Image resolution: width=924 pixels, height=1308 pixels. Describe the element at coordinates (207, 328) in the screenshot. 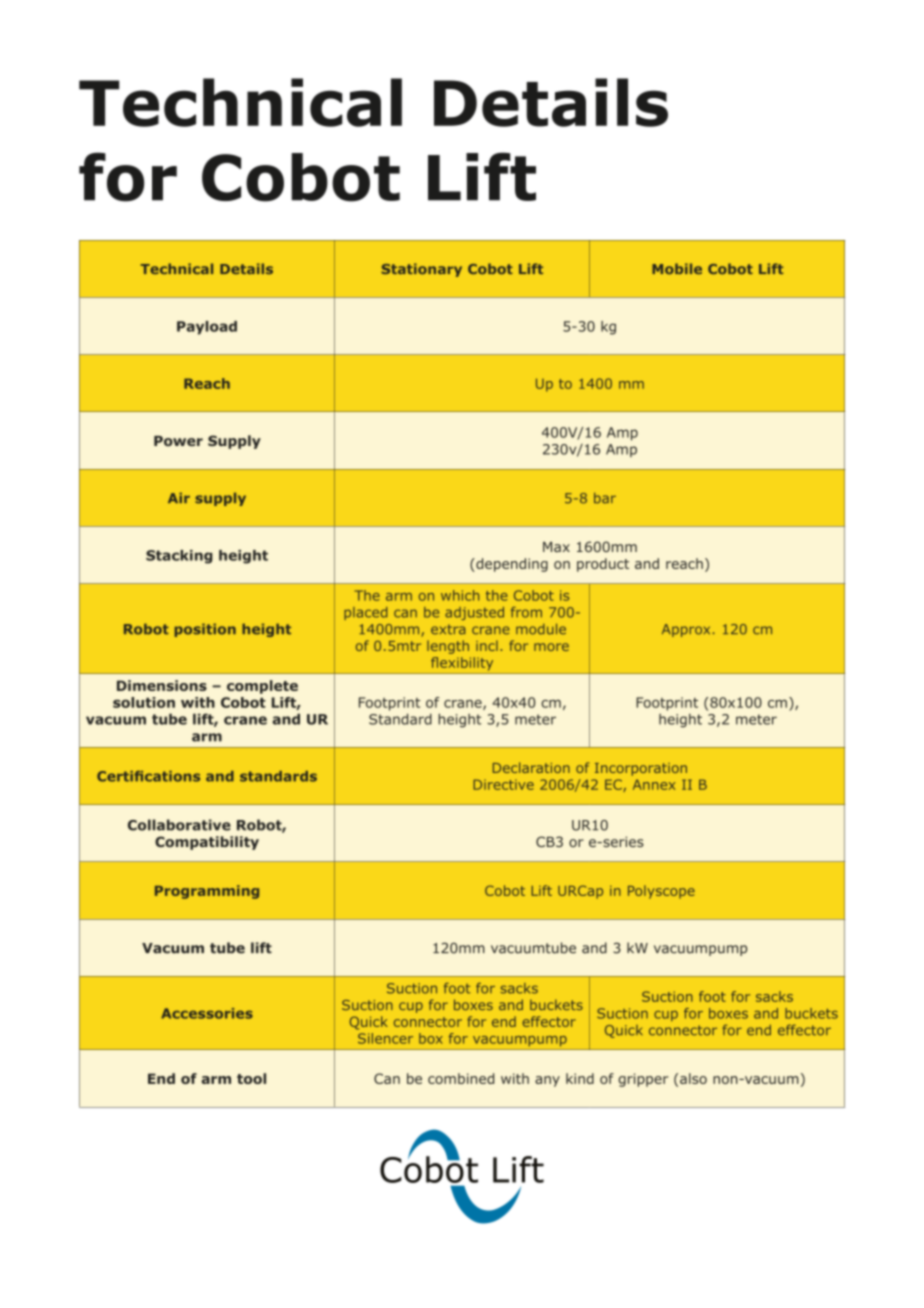

I see `Payload` at that location.
